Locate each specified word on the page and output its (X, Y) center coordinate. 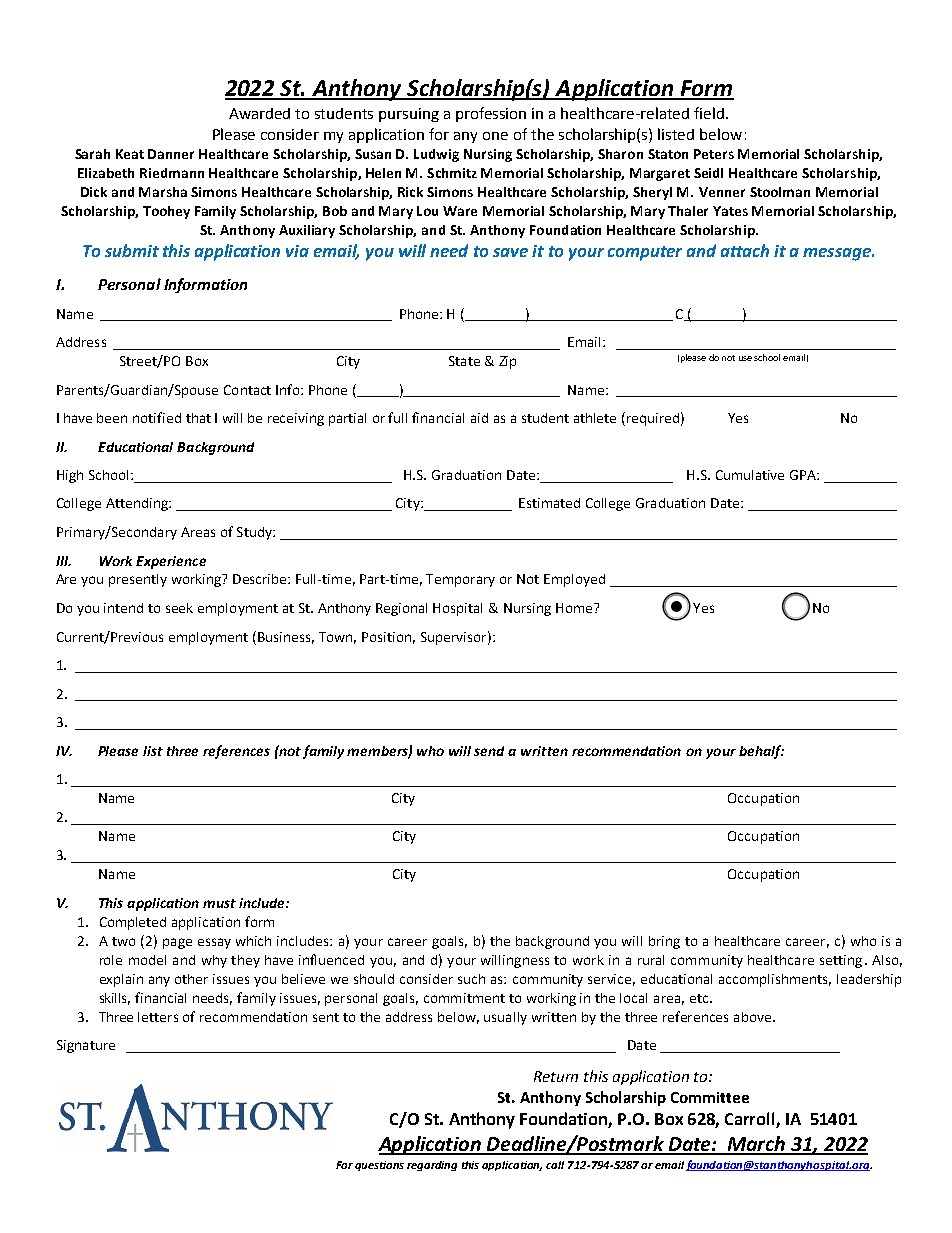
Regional (401, 609)
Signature (86, 1046)
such (471, 979)
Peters (714, 154)
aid (479, 418)
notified (157, 417)
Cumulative (750, 475)
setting (841, 961)
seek (179, 608)
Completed (133, 923)
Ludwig (436, 155)
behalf (761, 752)
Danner (171, 154)
